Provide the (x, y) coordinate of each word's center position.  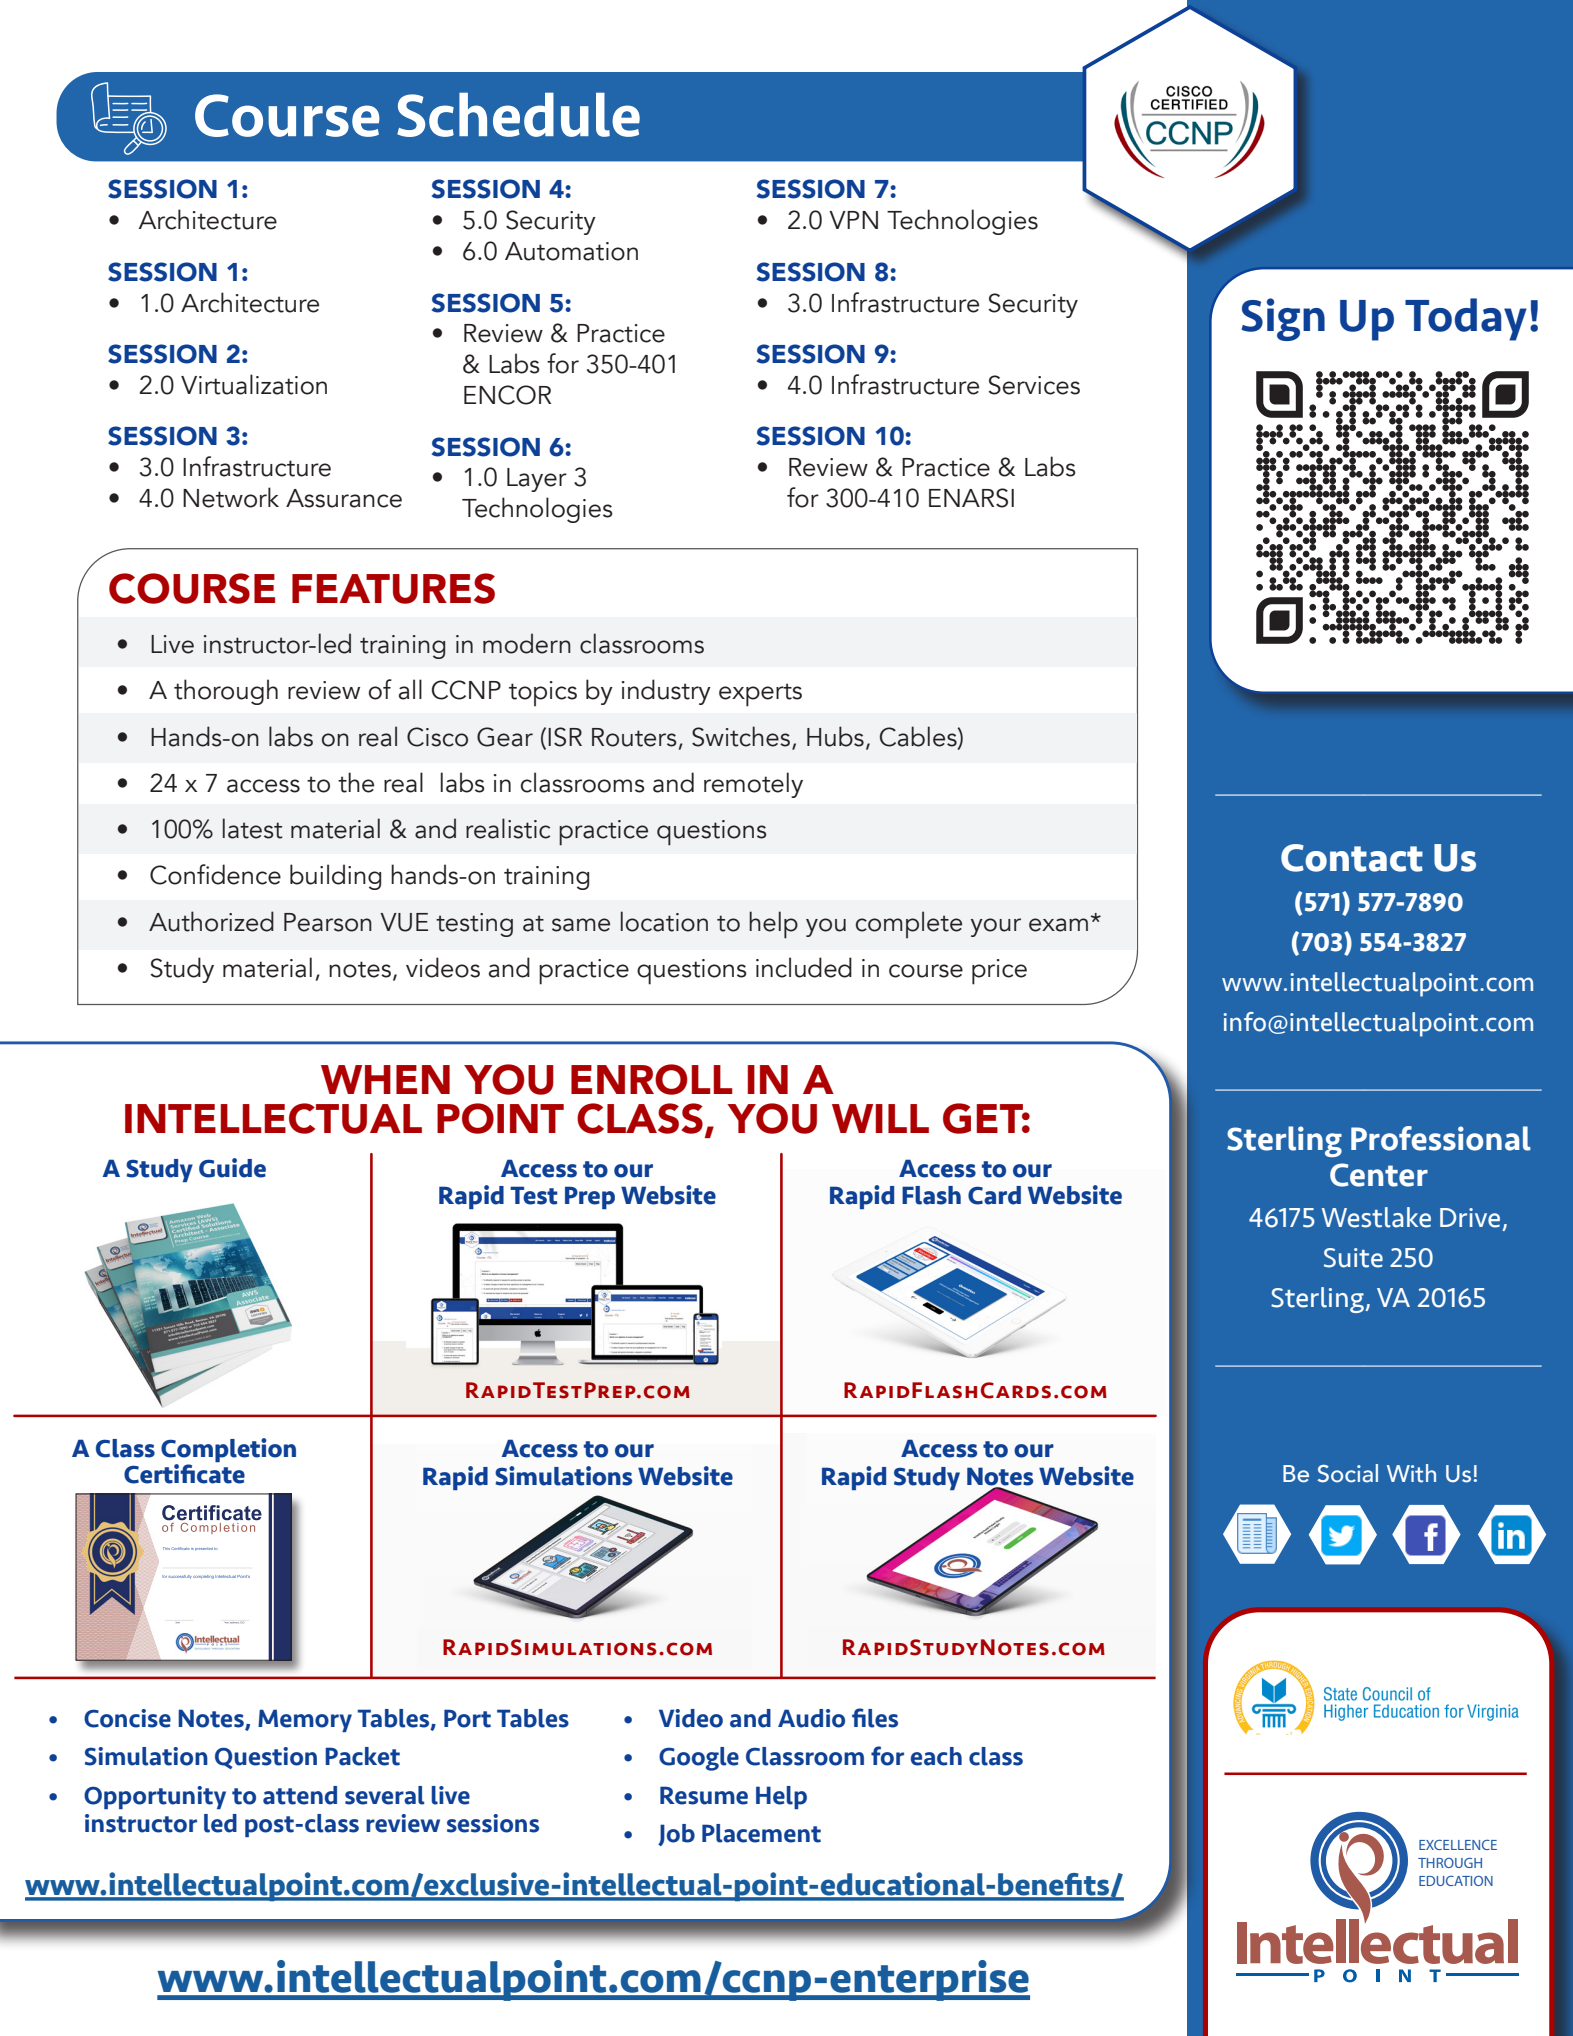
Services (1034, 385)
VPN (853, 220)
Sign (1283, 319)
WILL (880, 1118)
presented (204, 1549)
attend (300, 1795)
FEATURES (393, 588)
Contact (1352, 858)
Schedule (518, 115)
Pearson (328, 922)
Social (1348, 1473)
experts (760, 695)
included (804, 967)
